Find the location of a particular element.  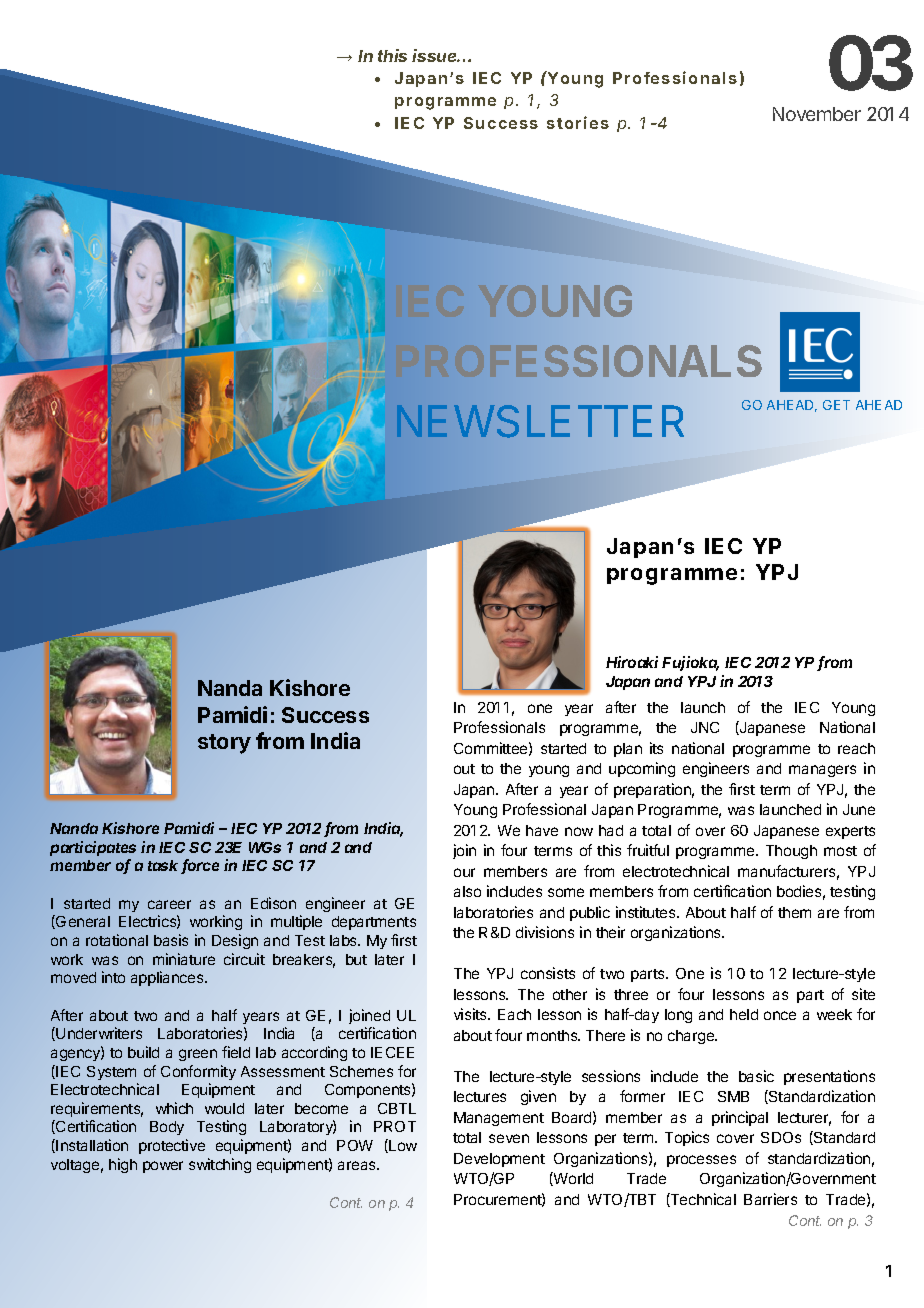

Barriers is located at coordinates (770, 1199).
